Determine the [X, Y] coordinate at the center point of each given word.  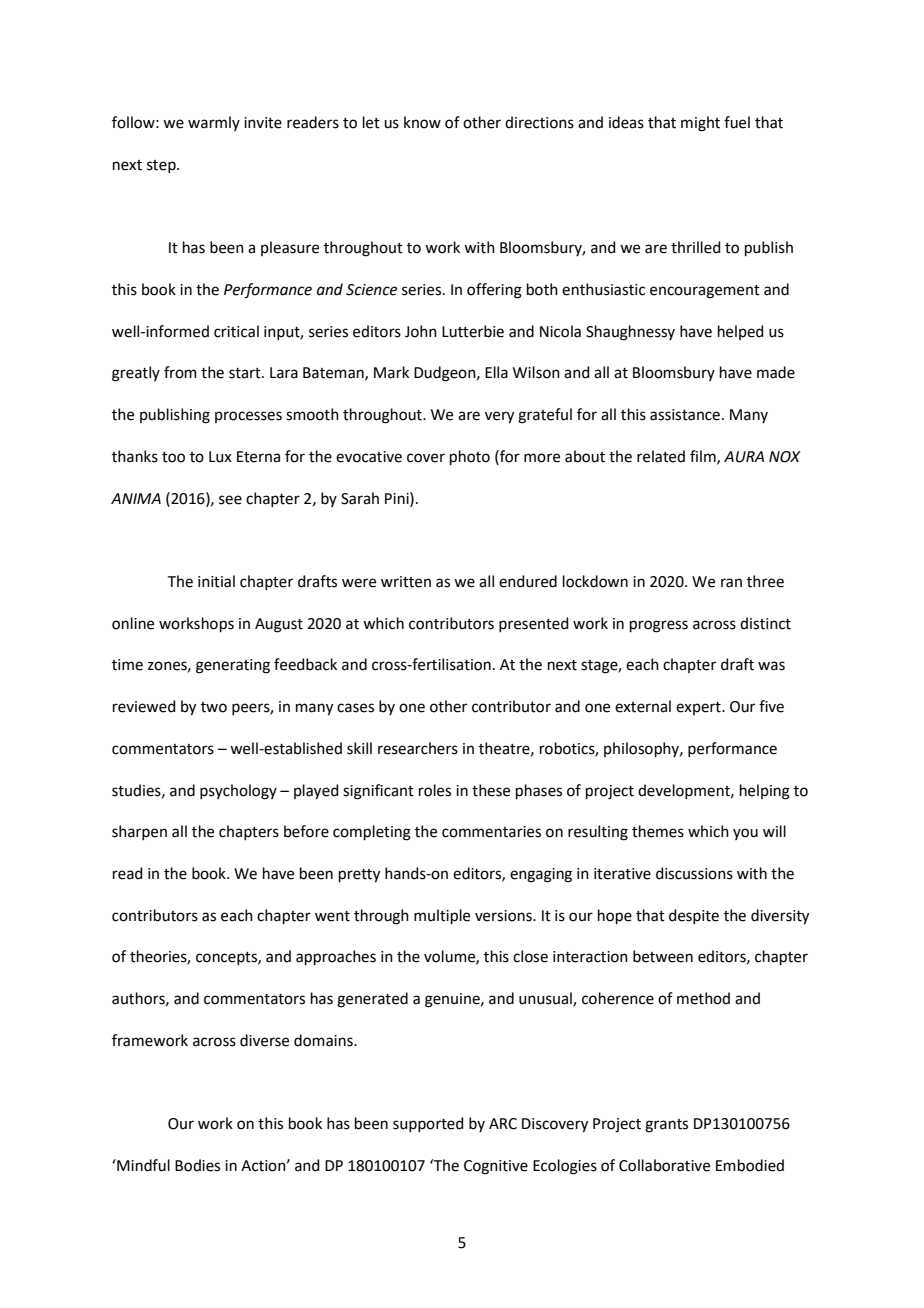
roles [435, 790]
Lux [220, 457]
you [745, 834]
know [422, 122]
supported [428, 1124]
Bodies [197, 1165]
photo [470, 457]
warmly [214, 123]
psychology [238, 792]
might [700, 124]
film [704, 457]
